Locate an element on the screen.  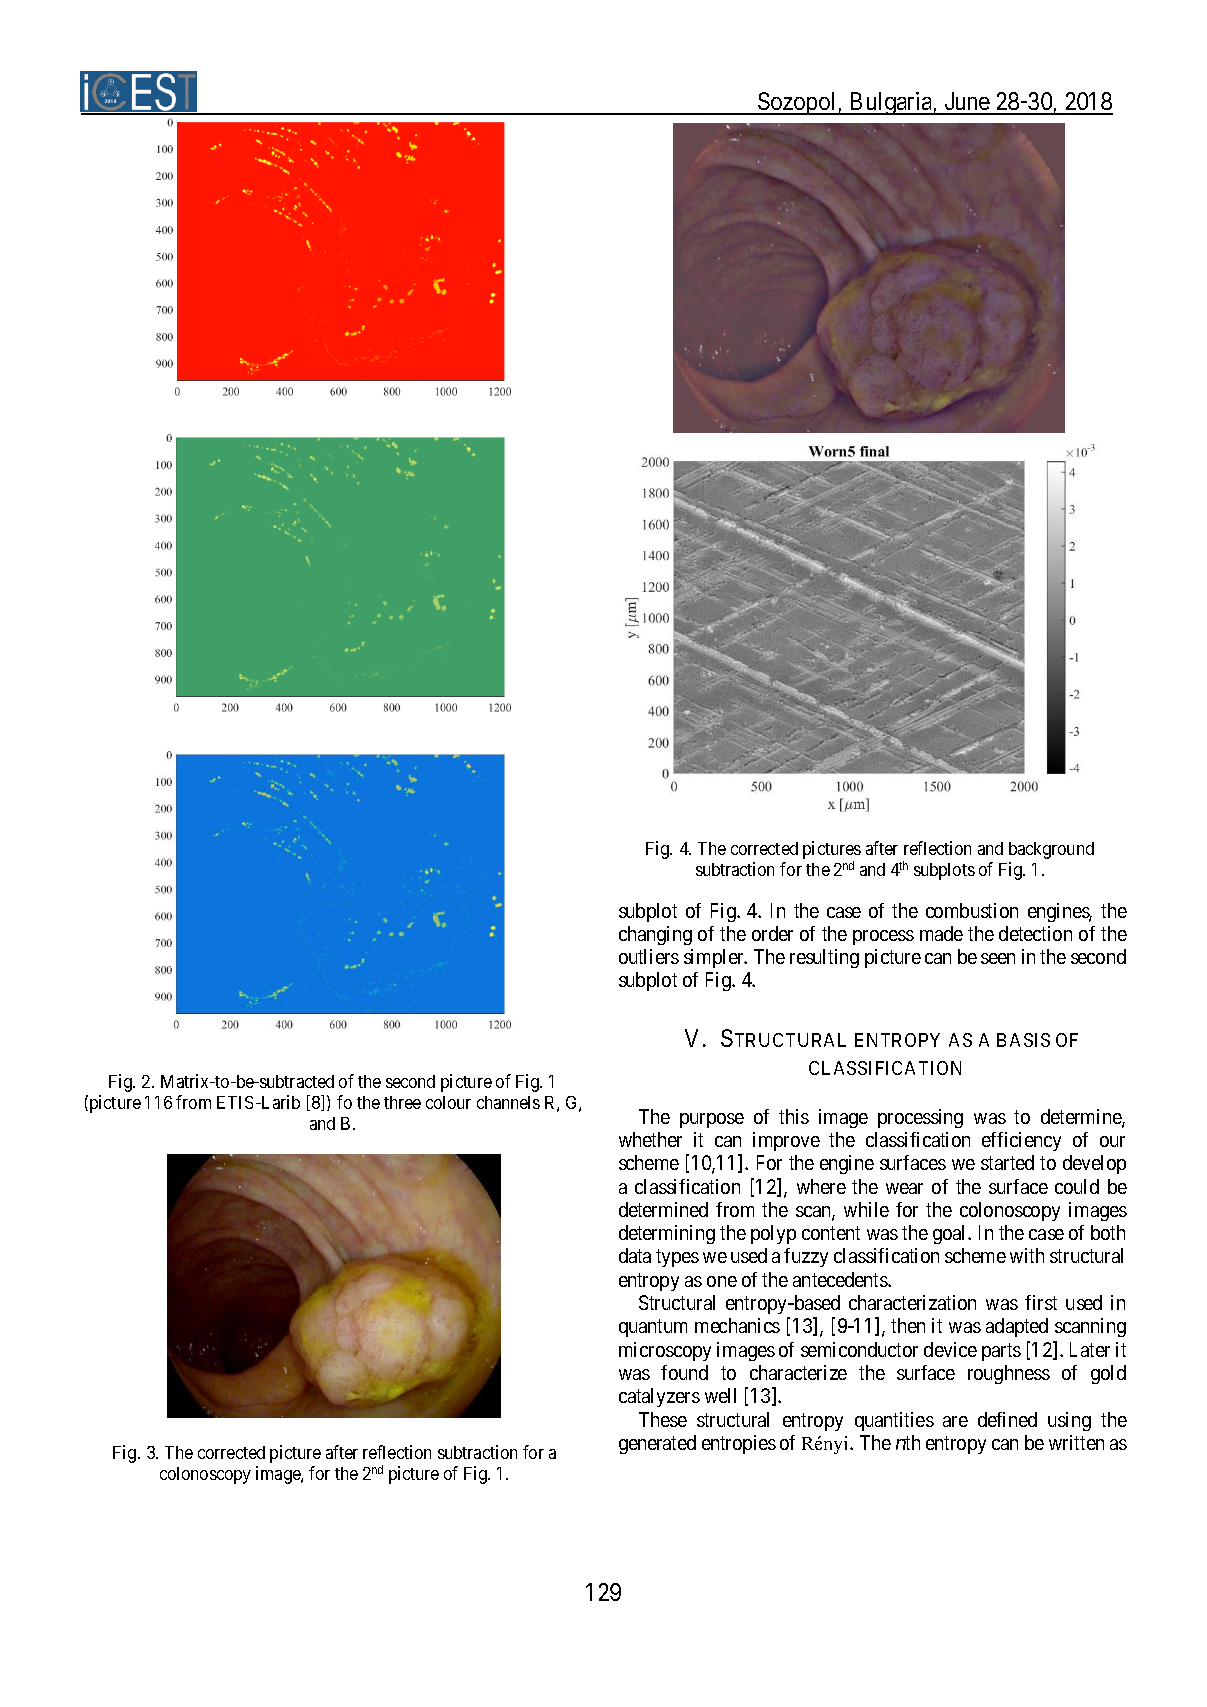
changing is located at coordinates (655, 935).
